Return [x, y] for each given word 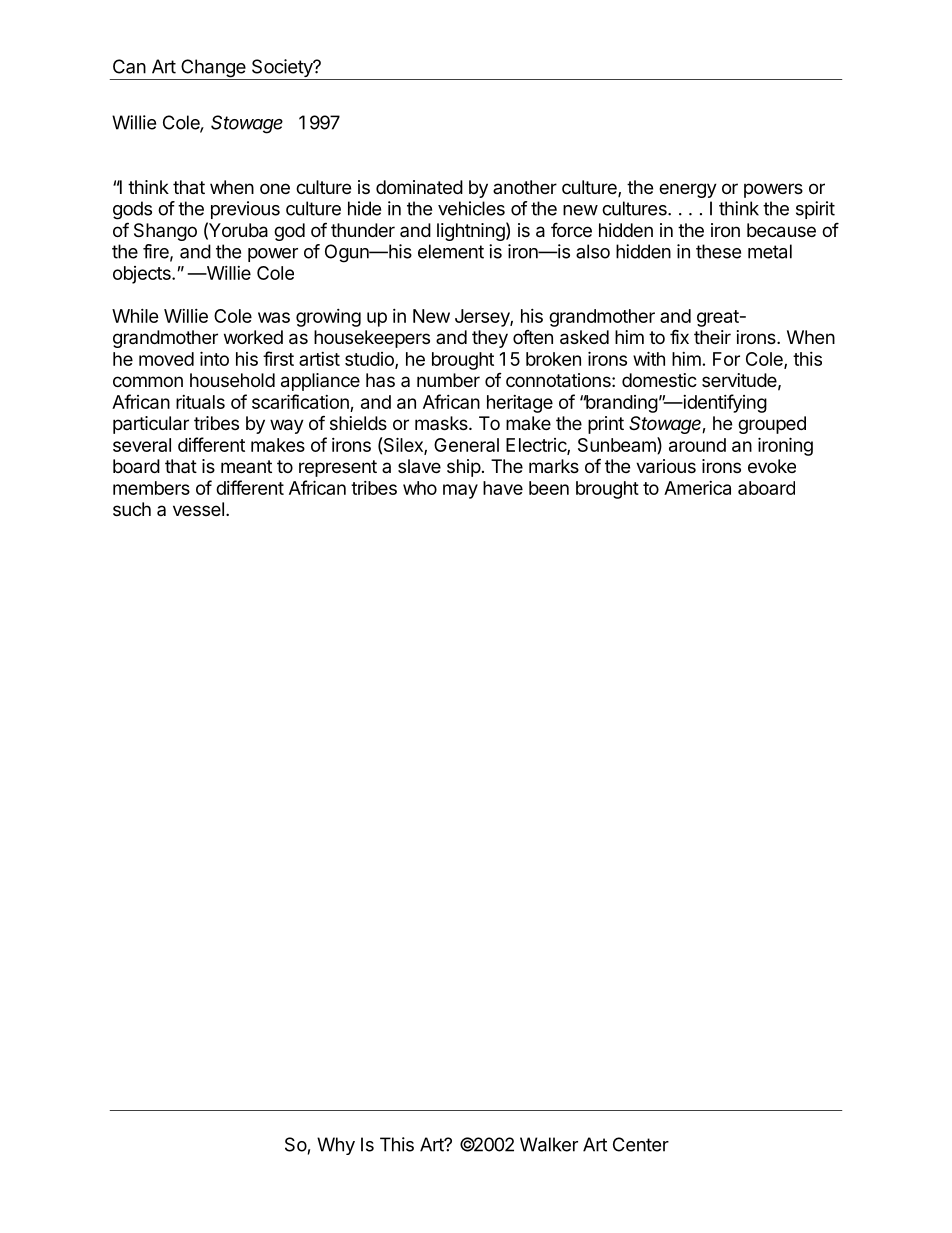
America [697, 488]
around [697, 445]
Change [213, 69]
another [525, 187]
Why [336, 1146]
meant [246, 466]
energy [688, 190]
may [460, 491]
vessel [198, 509]
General [466, 445]
